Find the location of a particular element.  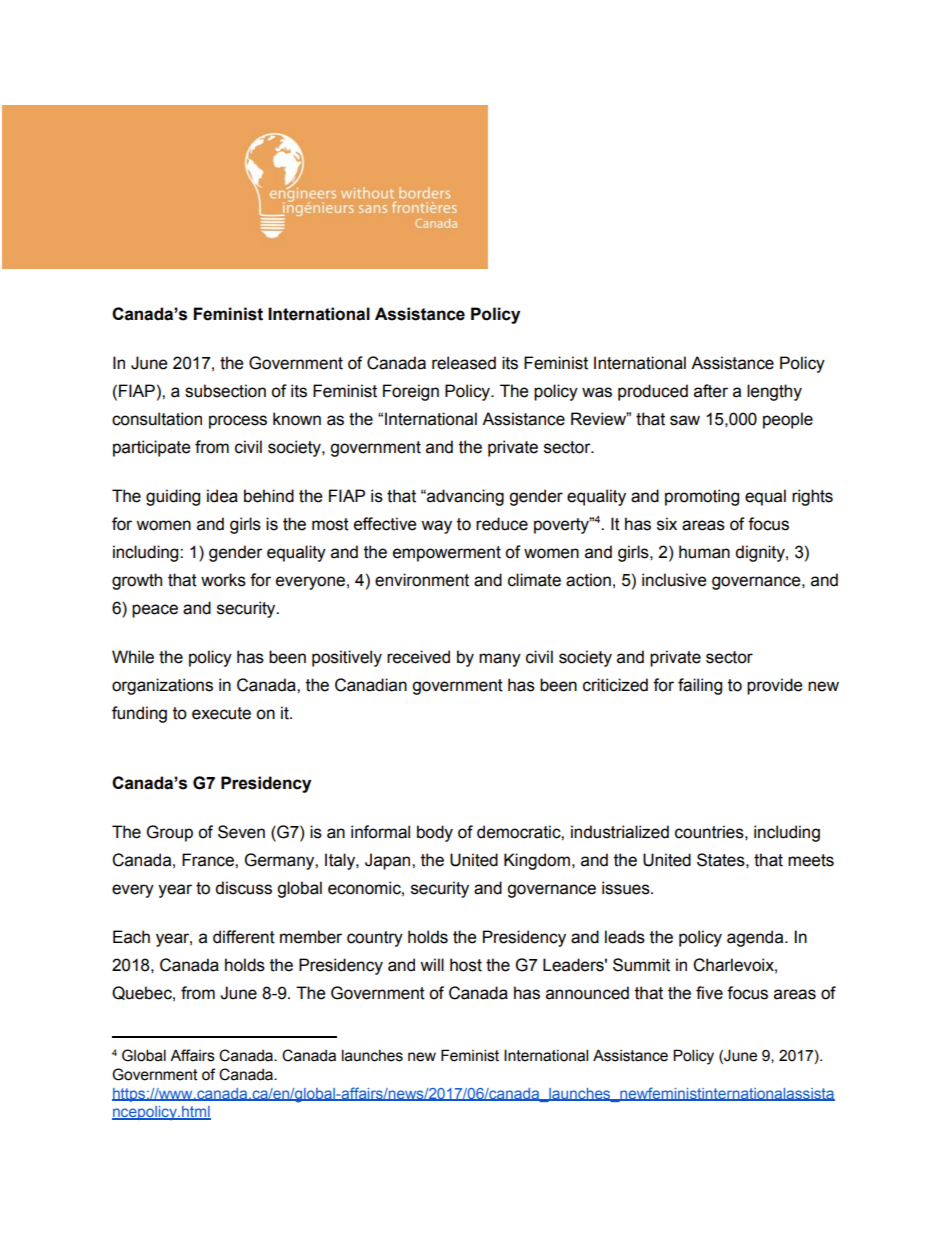

industrialized is located at coordinates (620, 832).
